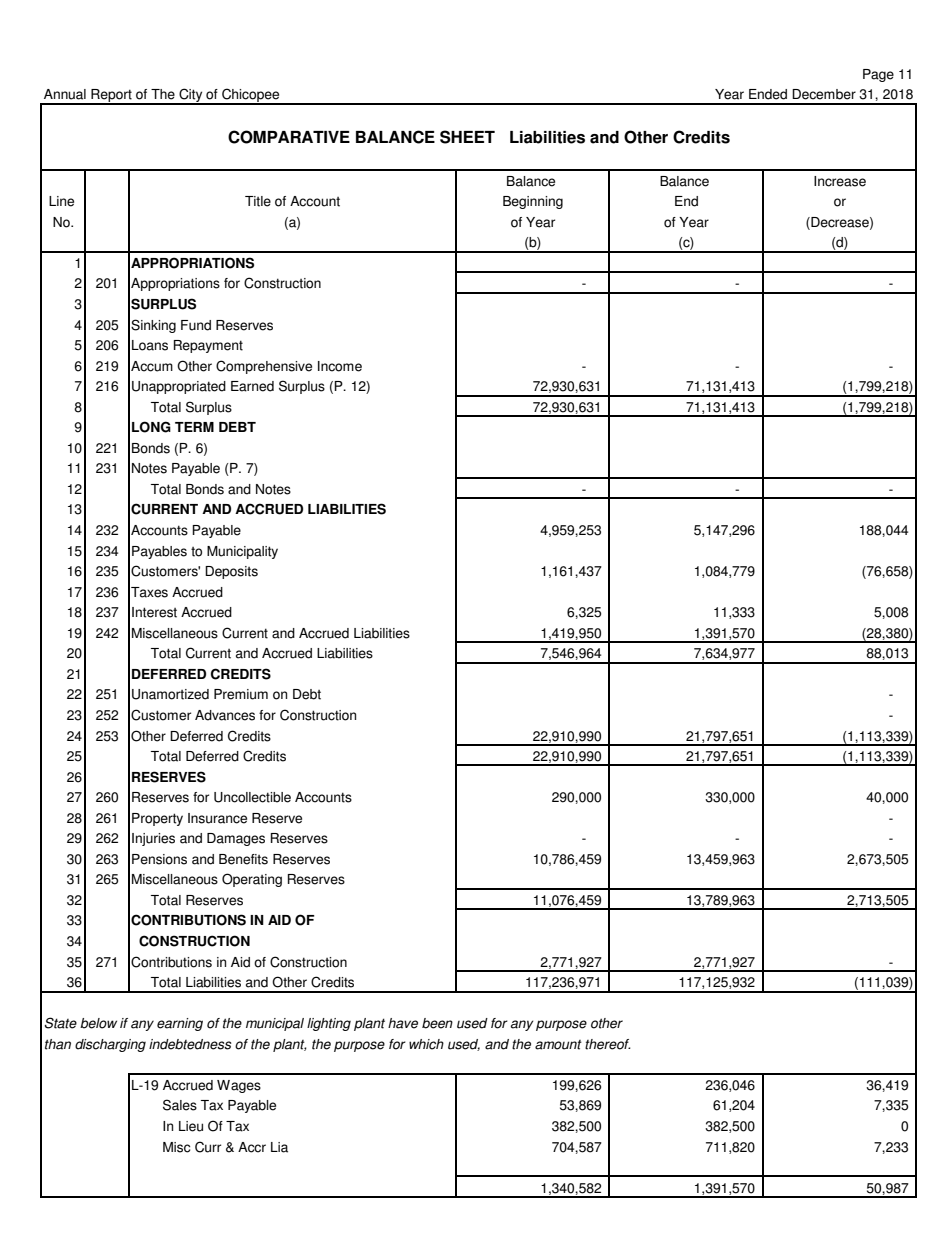 The image size is (952, 1233). What do you see at coordinates (608, 1044) in the page?
I see `thereof` at bounding box center [608, 1044].
